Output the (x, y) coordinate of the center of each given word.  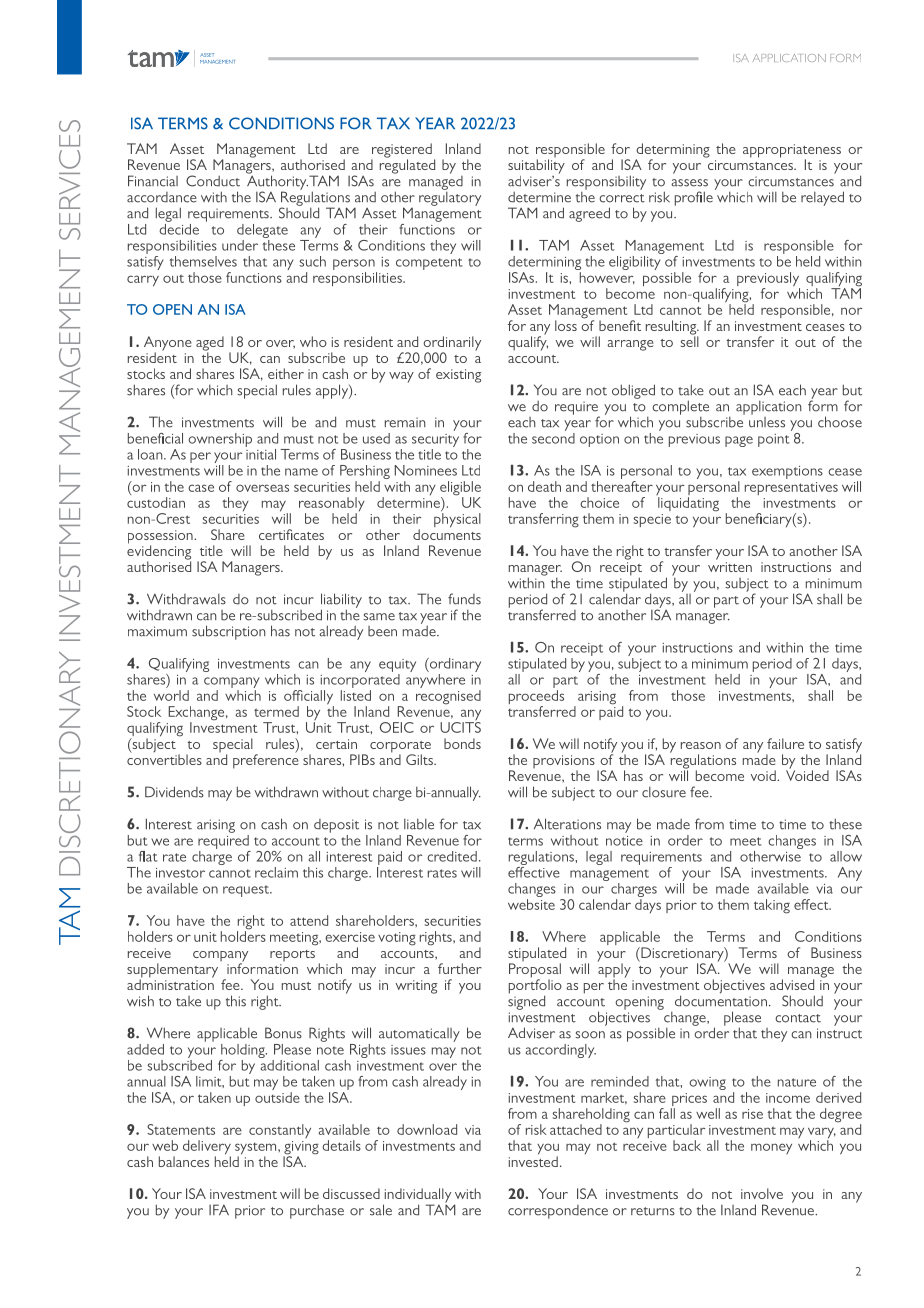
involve (762, 1193)
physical (457, 520)
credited (452, 856)
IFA (219, 1209)
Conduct (213, 181)
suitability (536, 166)
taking (772, 906)
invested (533, 1160)
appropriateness (792, 152)
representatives (791, 488)
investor (180, 873)
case (201, 488)
